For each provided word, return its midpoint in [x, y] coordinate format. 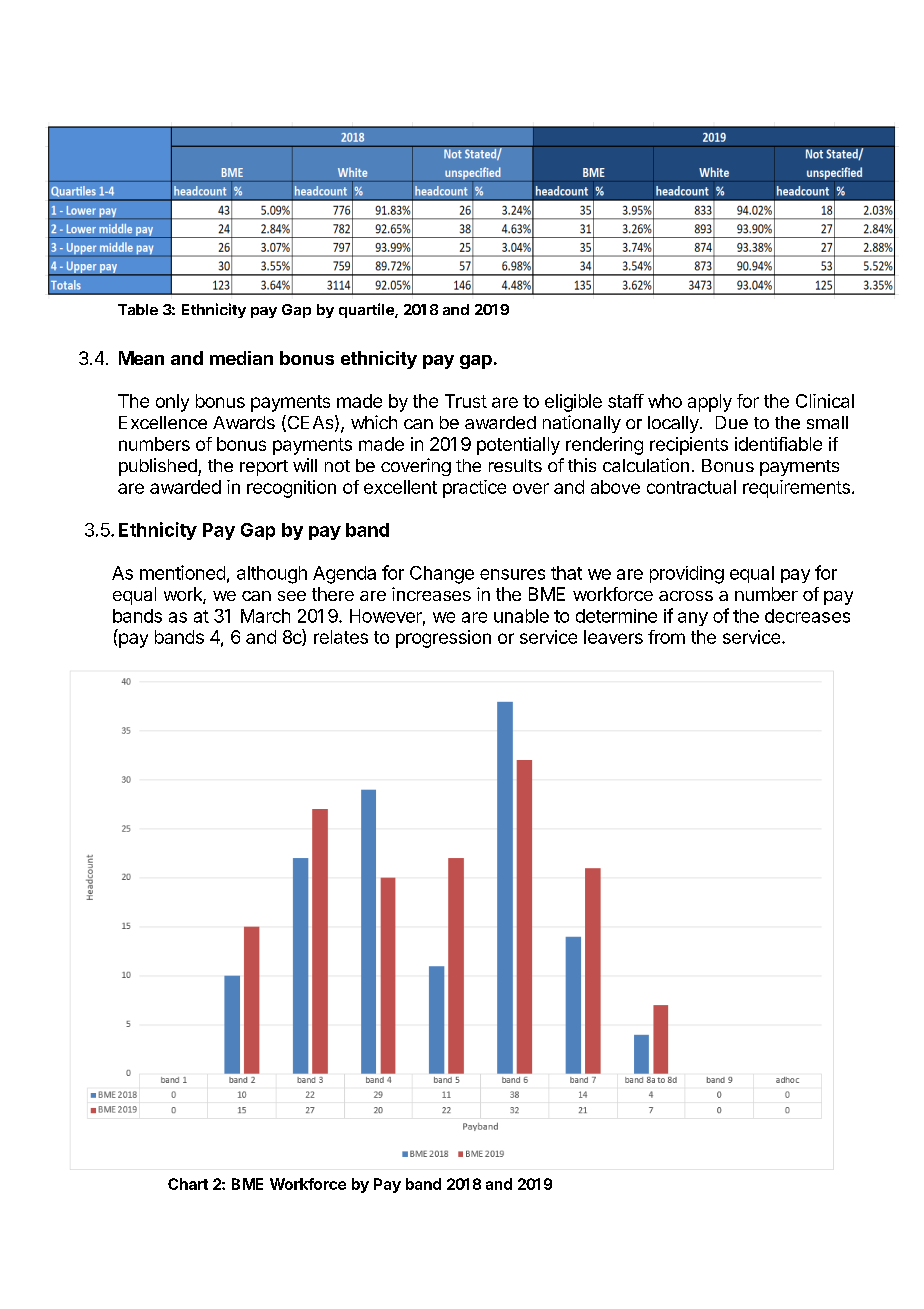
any [693, 619]
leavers [613, 637]
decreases [807, 616]
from [666, 637]
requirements [796, 489]
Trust [466, 401]
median [241, 358]
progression [443, 639]
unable [521, 616]
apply [710, 403]
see [292, 596]
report [264, 468]
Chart [188, 1184]
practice [474, 489]
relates [341, 637]
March [265, 616]
